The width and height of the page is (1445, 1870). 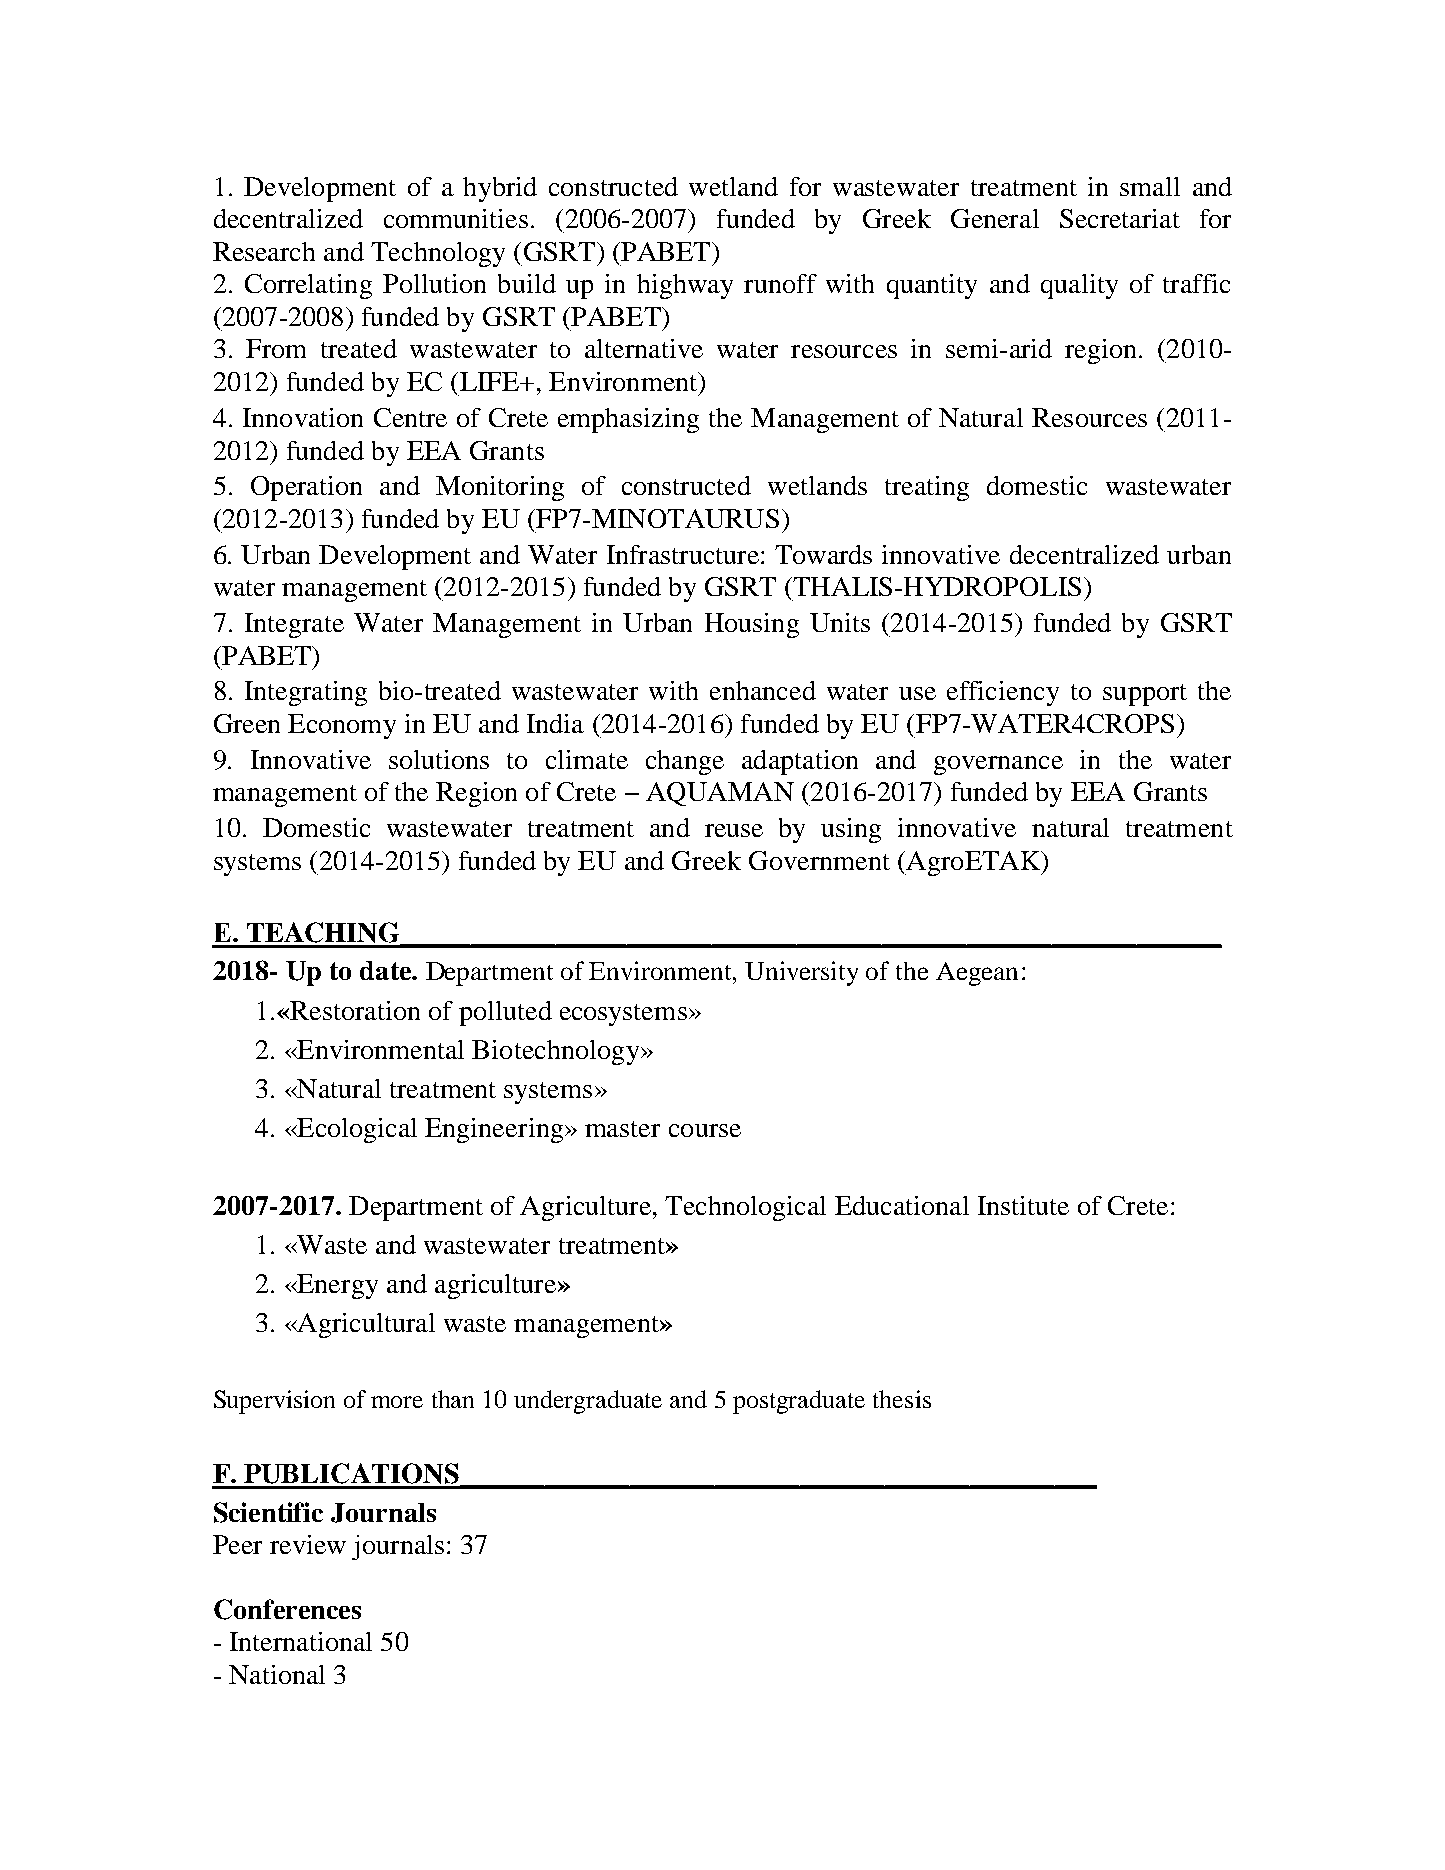 I want to click on Correlating, so click(x=308, y=286).
